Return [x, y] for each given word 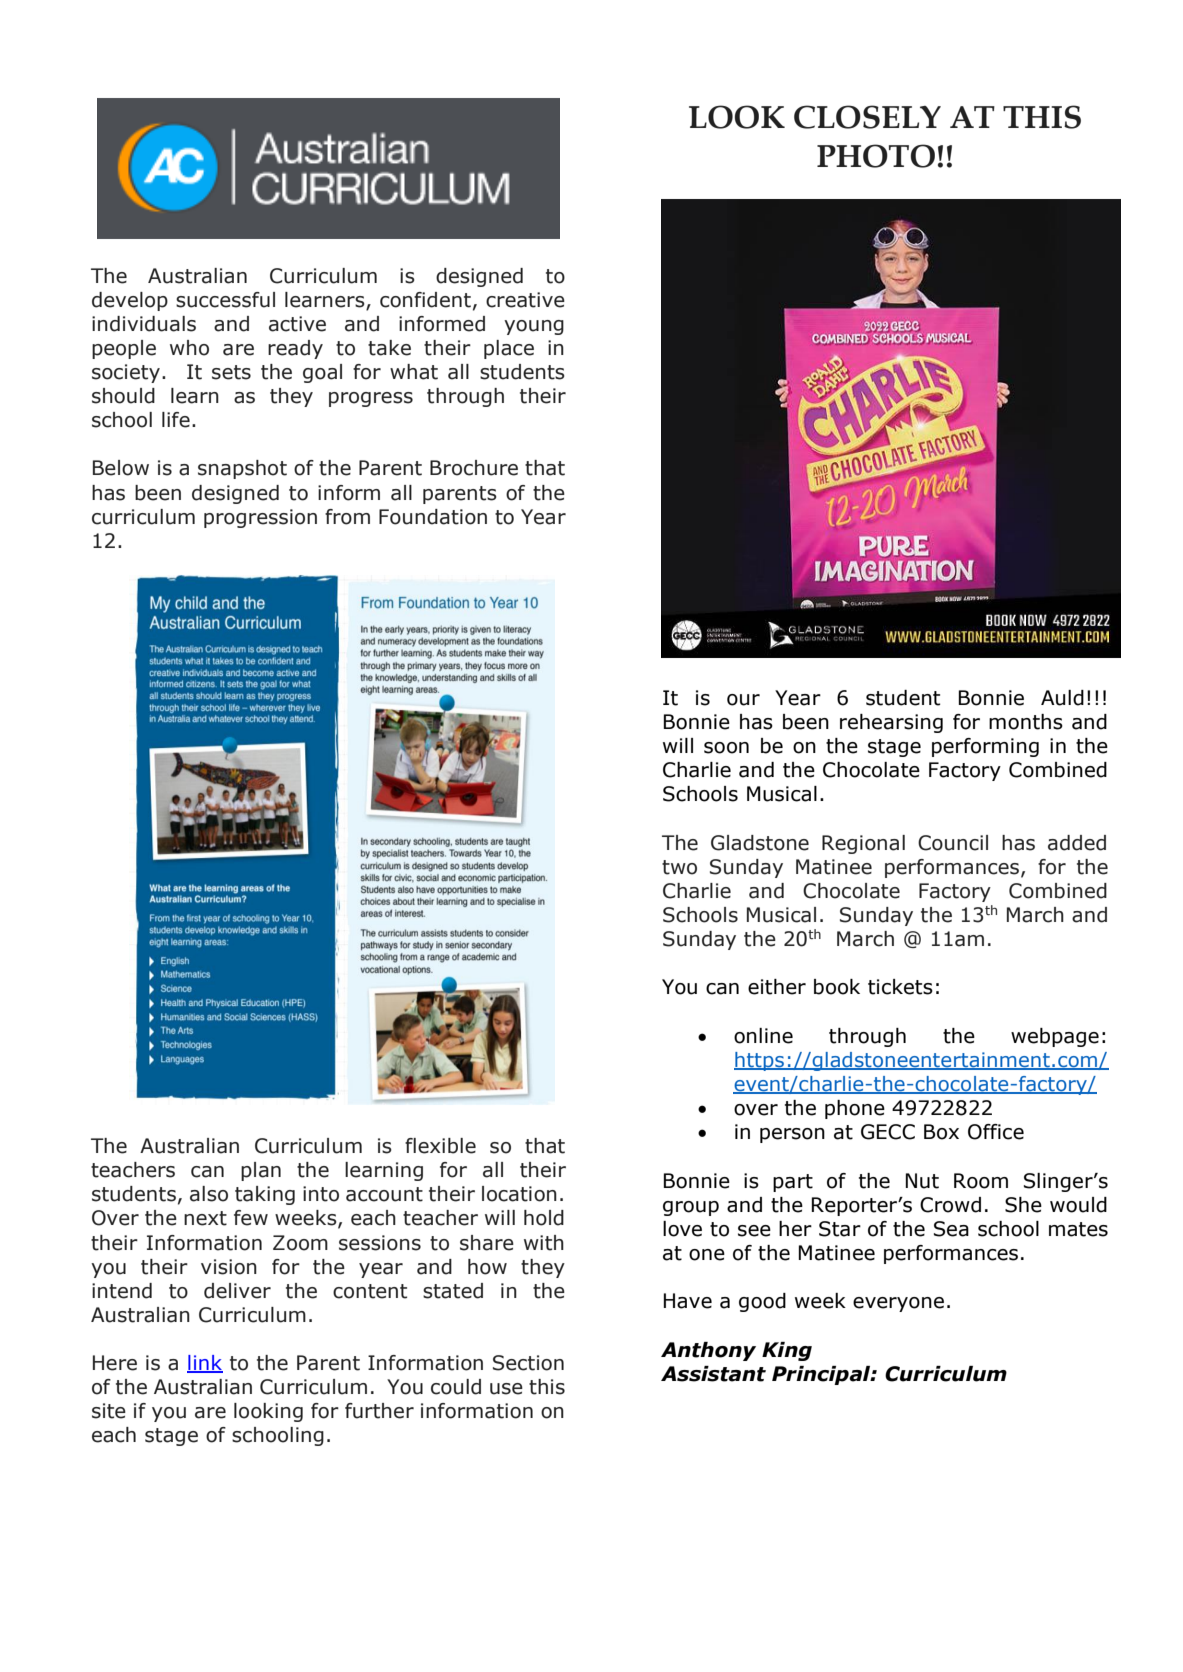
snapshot [242, 469]
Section [528, 1363]
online [763, 1036]
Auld [1062, 698]
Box [941, 1132]
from [347, 517]
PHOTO [876, 156]
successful [225, 300]
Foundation [433, 517]
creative [525, 300]
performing [985, 747]
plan [261, 1171]
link [205, 1363]
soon [726, 748]
